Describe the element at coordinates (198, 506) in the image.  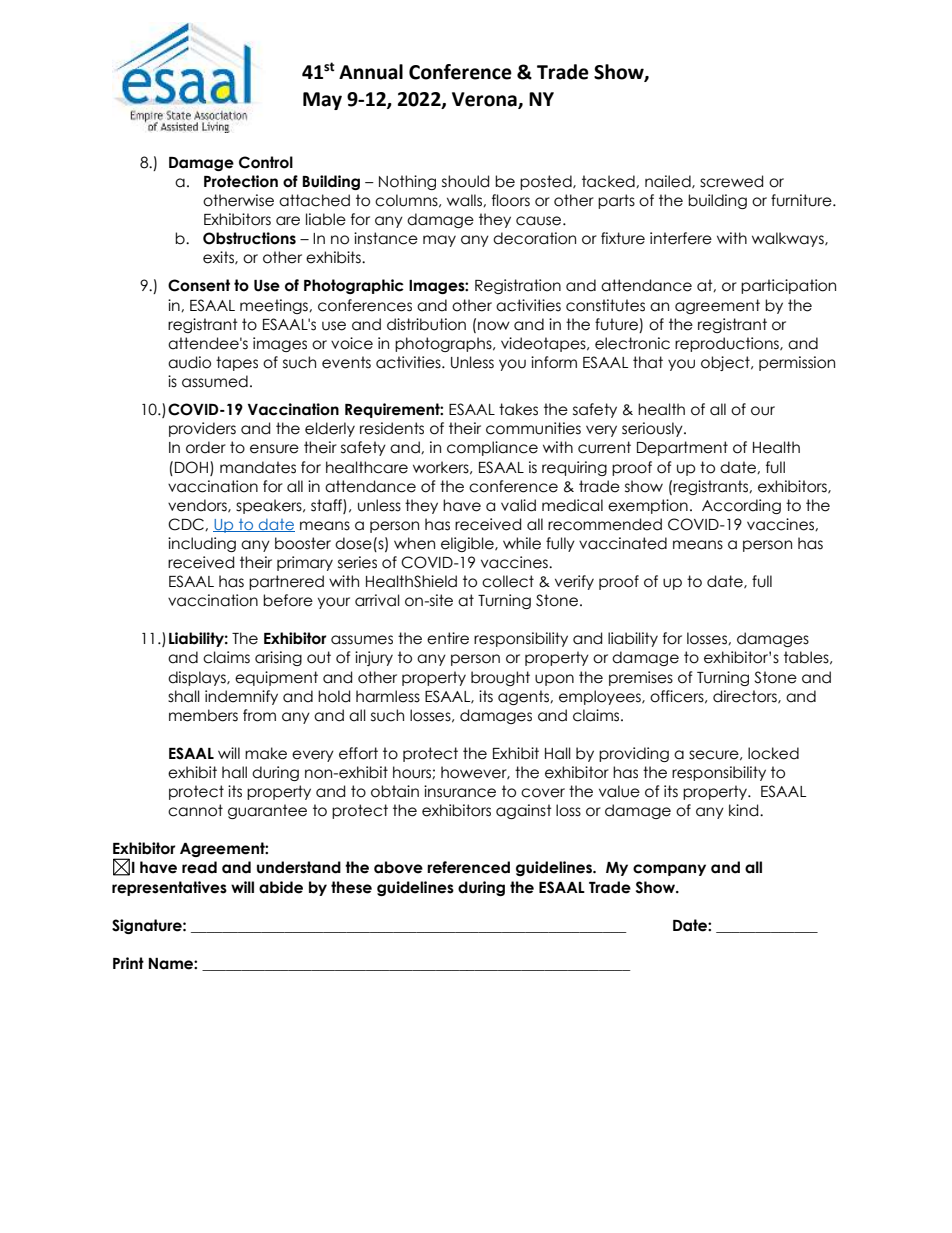
I see `vendors` at that location.
